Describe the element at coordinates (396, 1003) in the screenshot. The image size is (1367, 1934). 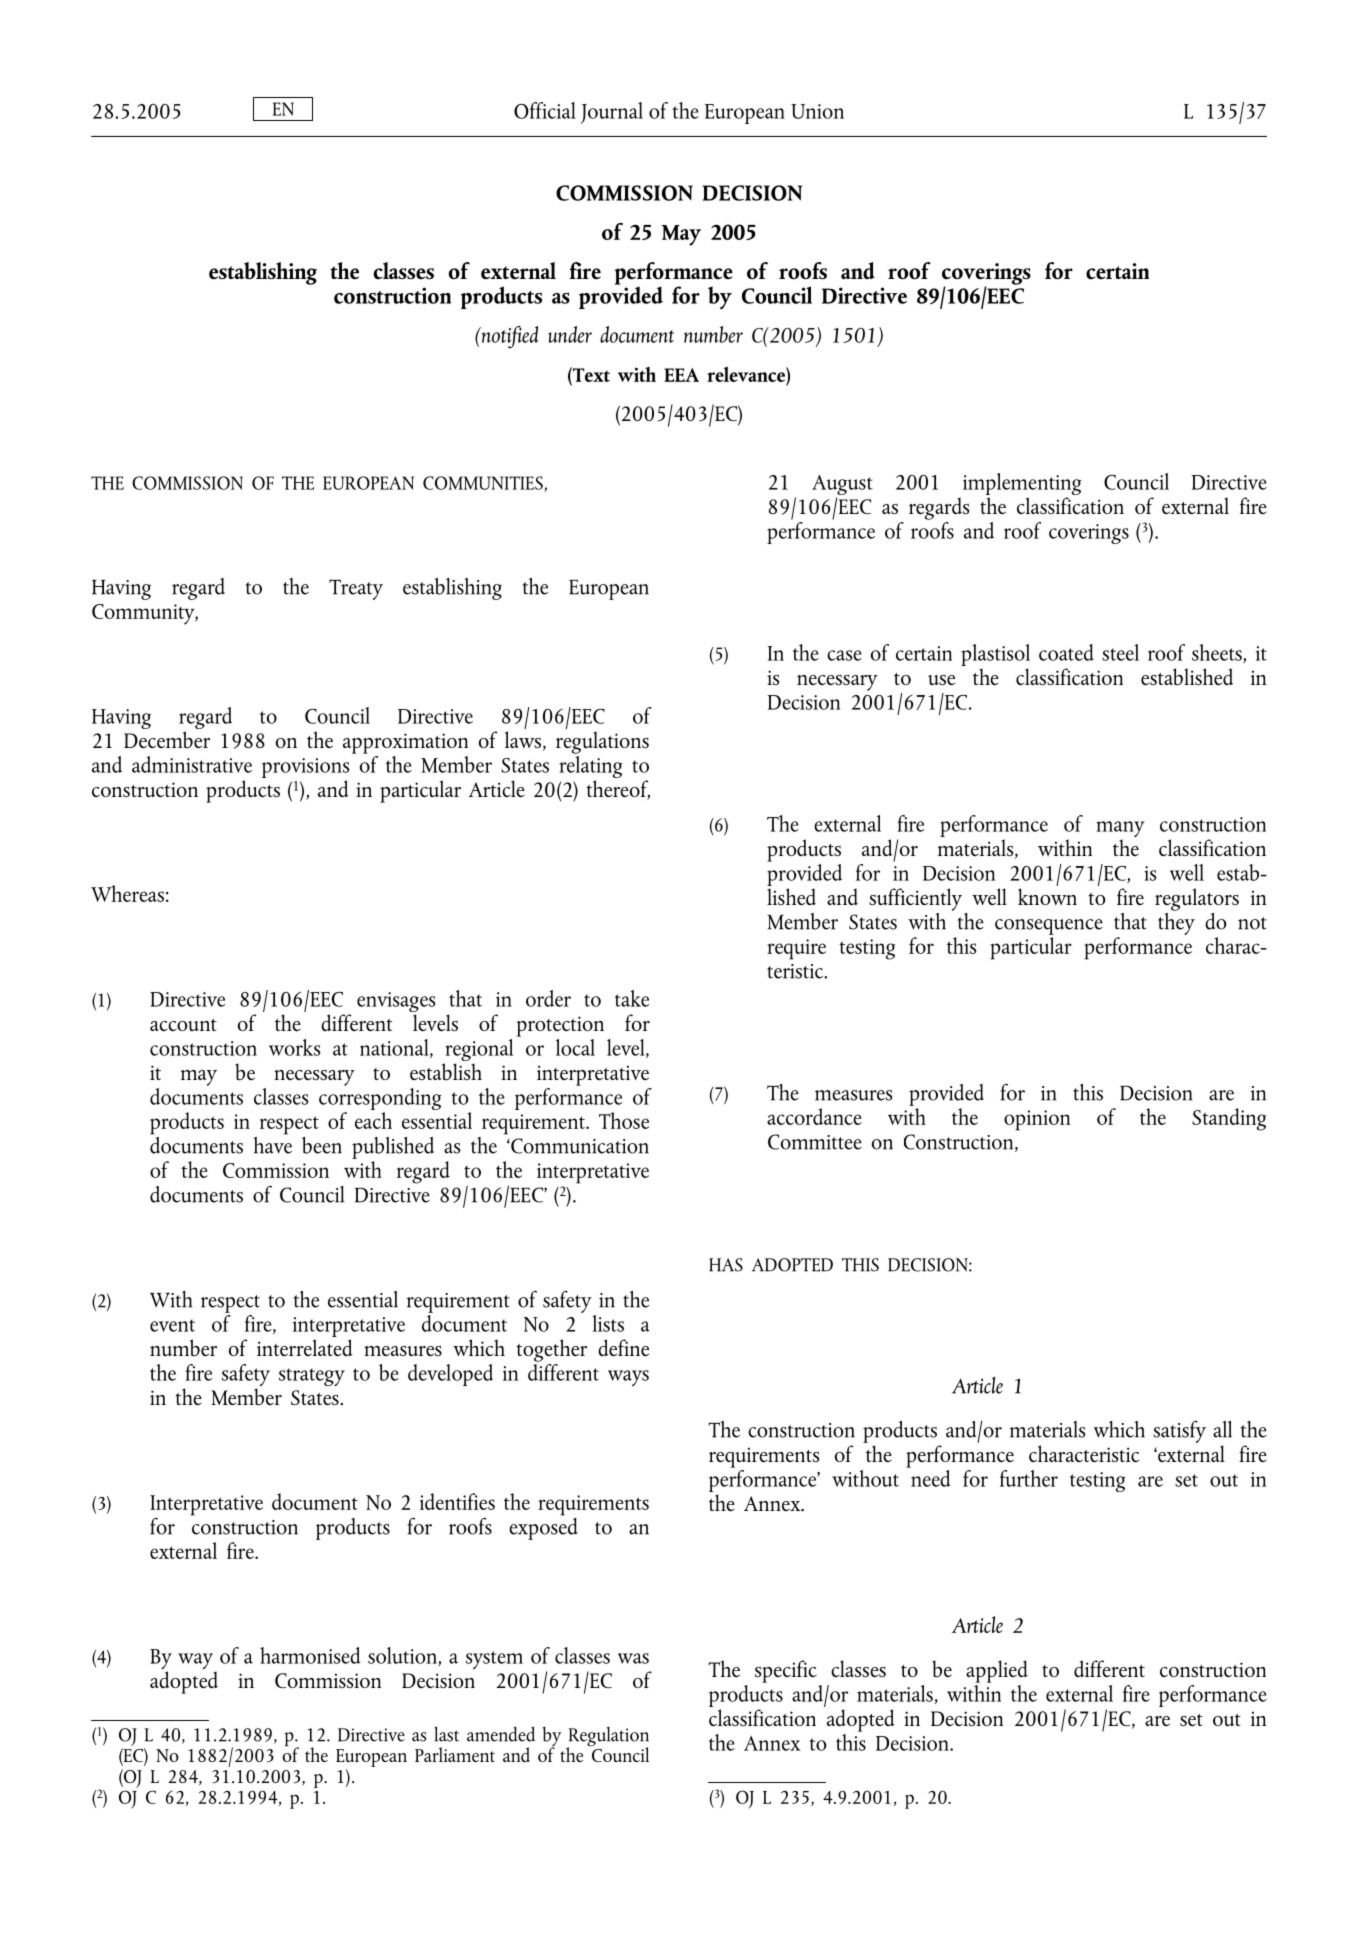
I see `envisages` at that location.
